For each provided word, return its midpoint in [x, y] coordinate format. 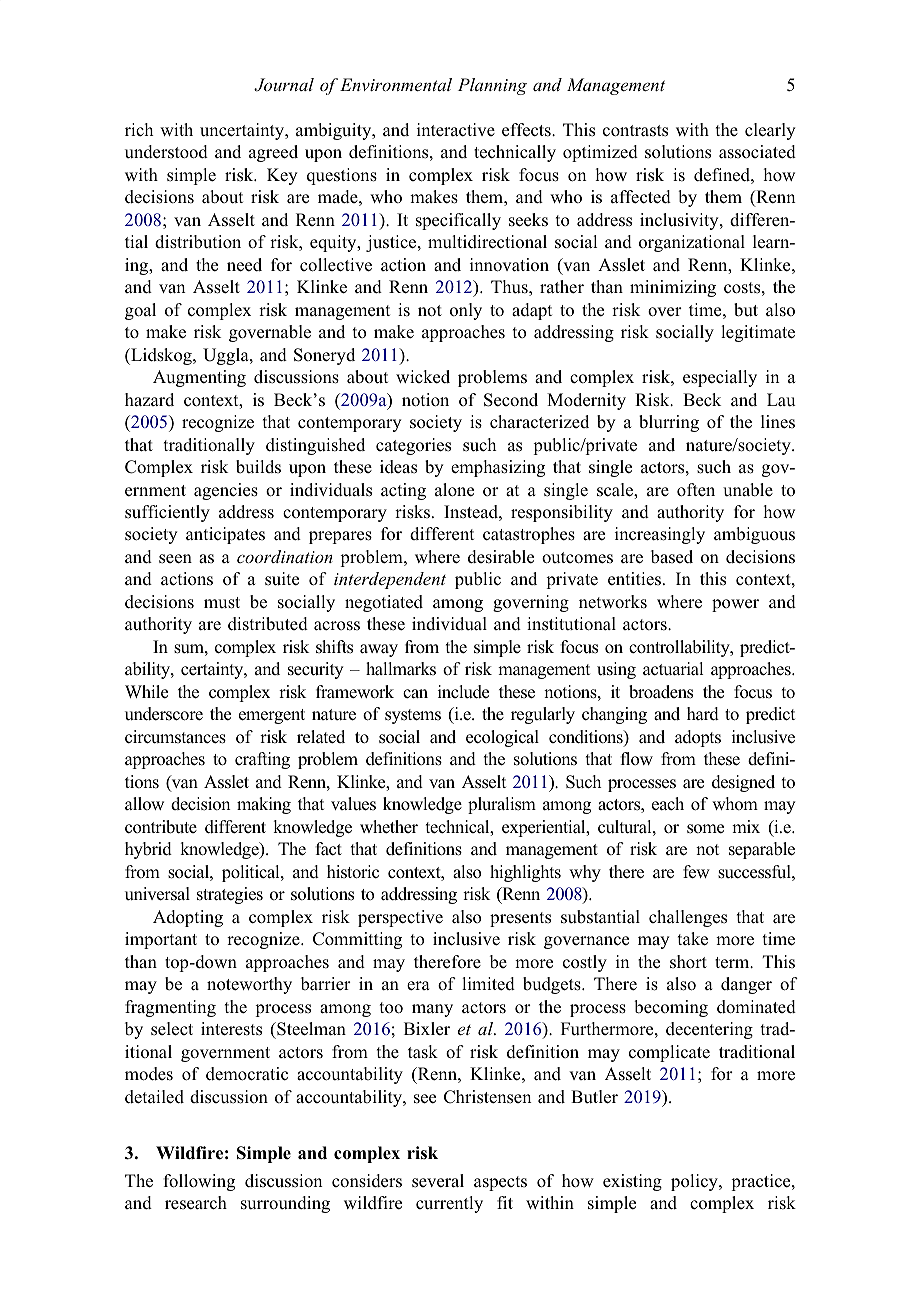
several [438, 1181]
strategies [230, 895]
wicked [423, 377]
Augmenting [199, 378]
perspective [400, 918]
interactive [456, 130]
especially [720, 378]
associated [757, 152]
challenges [688, 918]
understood [166, 152]
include [463, 692]
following [199, 1182]
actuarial [673, 669]
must [222, 603]
